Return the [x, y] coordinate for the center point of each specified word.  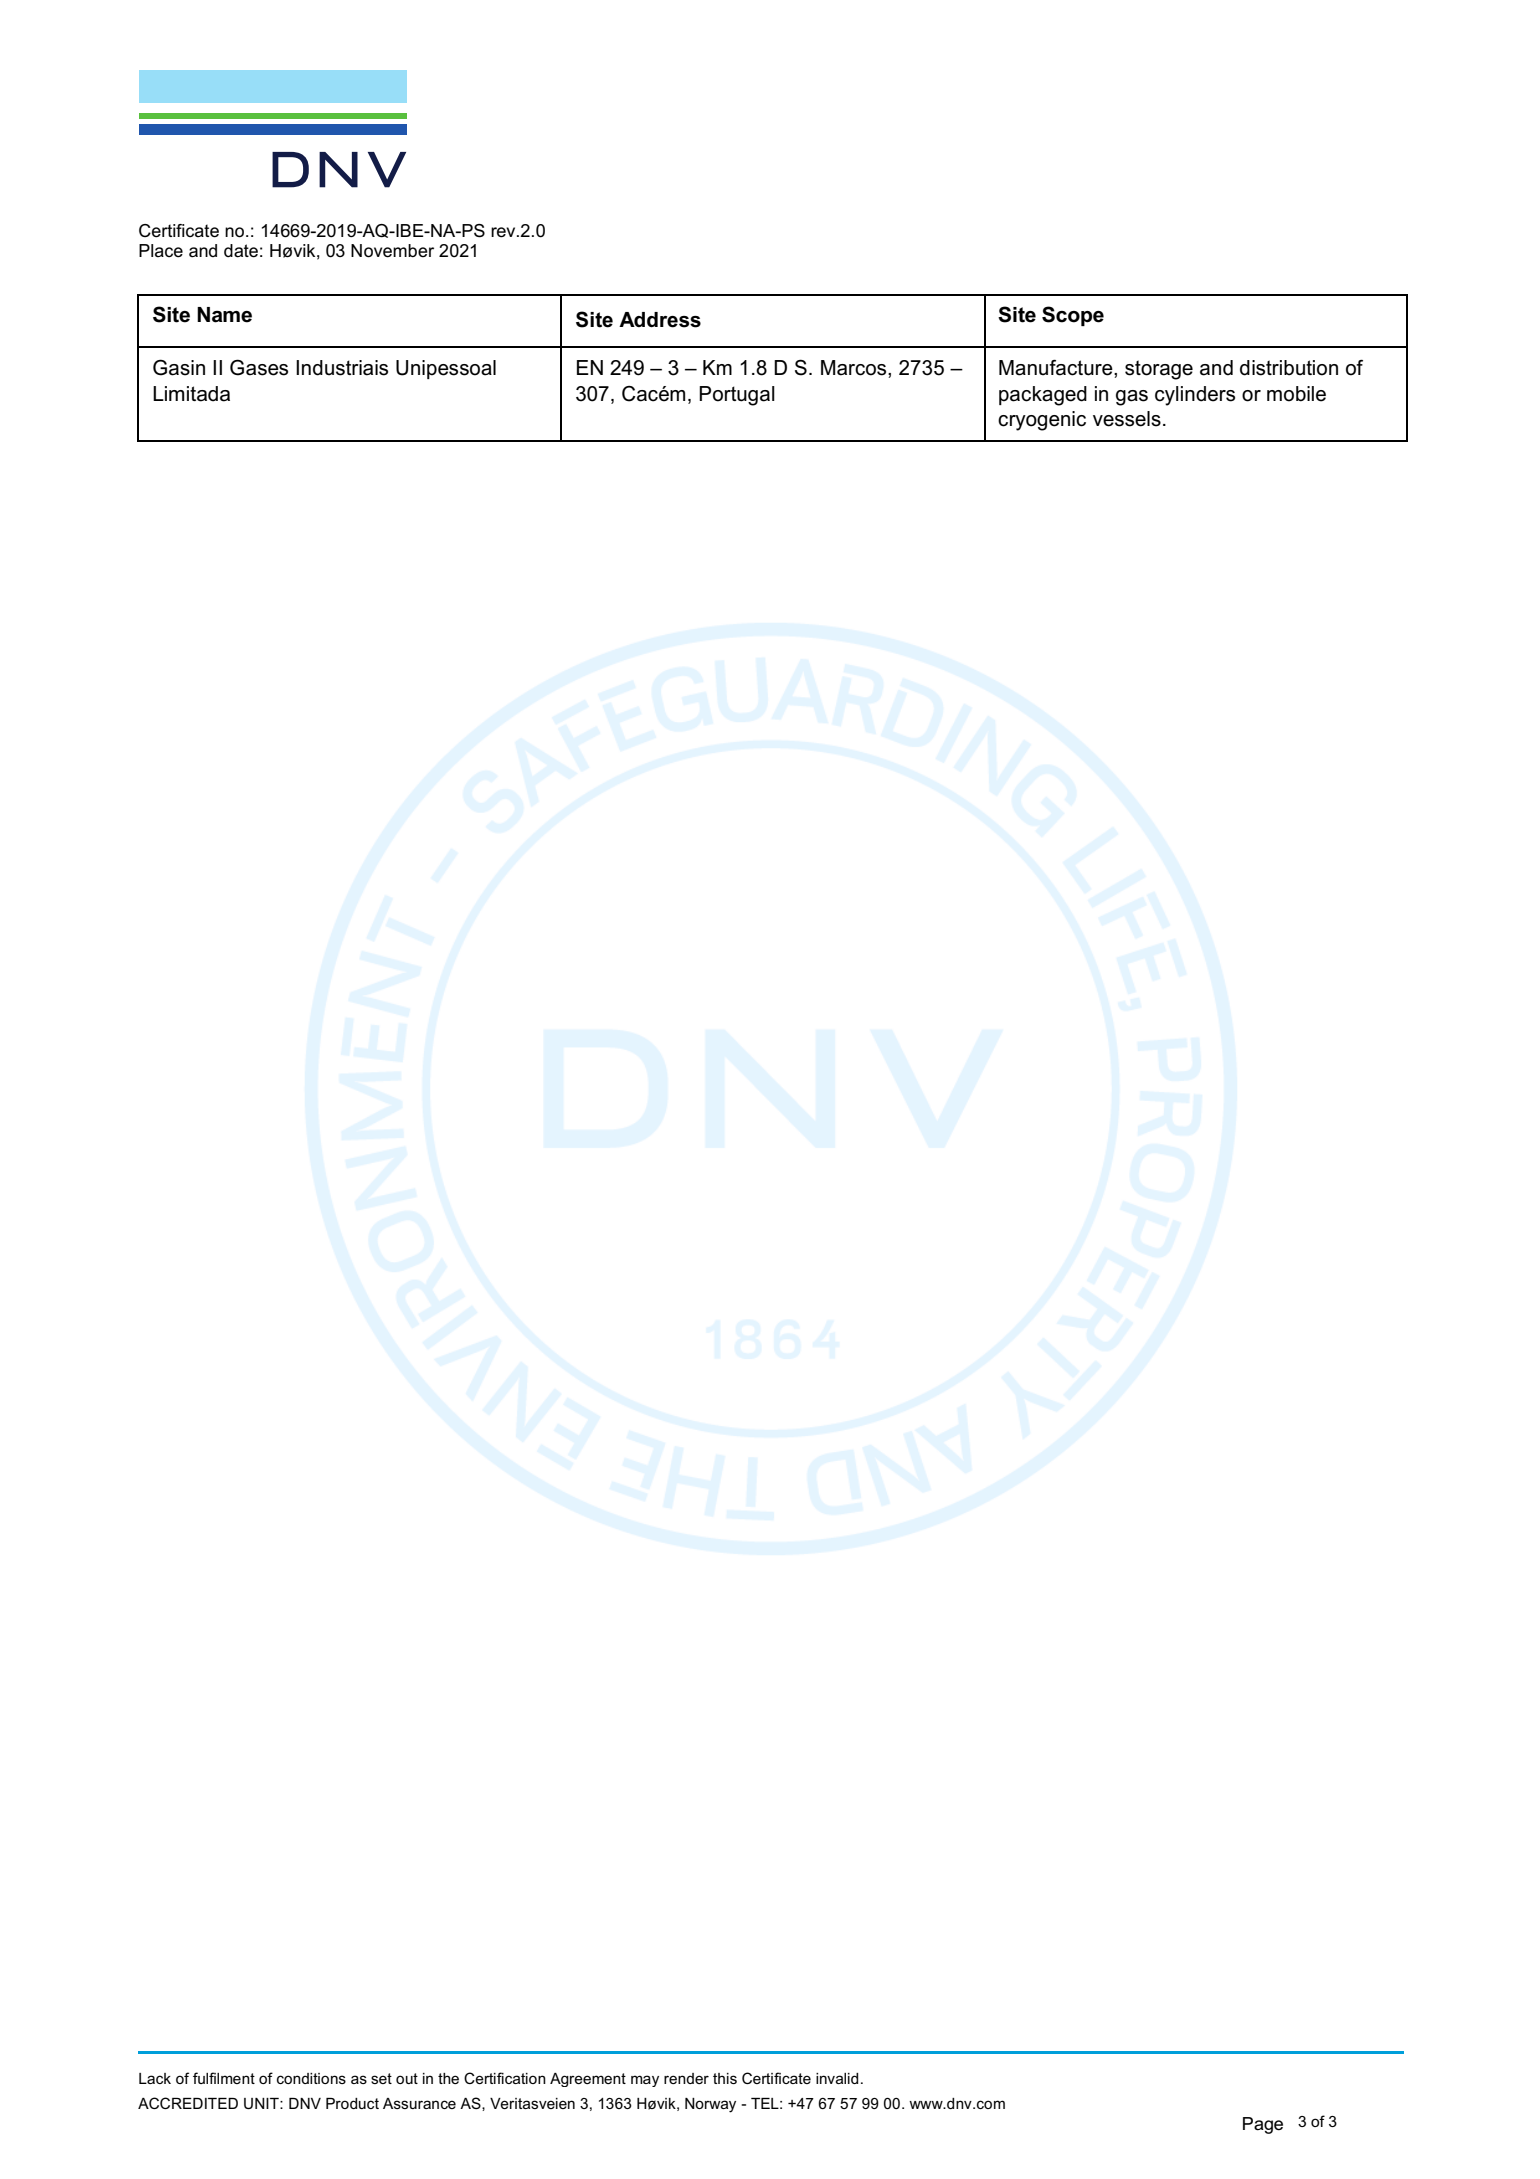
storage [1159, 370]
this [725, 2078]
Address [660, 320]
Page [1263, 2125]
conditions [311, 2078]
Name [224, 315]
